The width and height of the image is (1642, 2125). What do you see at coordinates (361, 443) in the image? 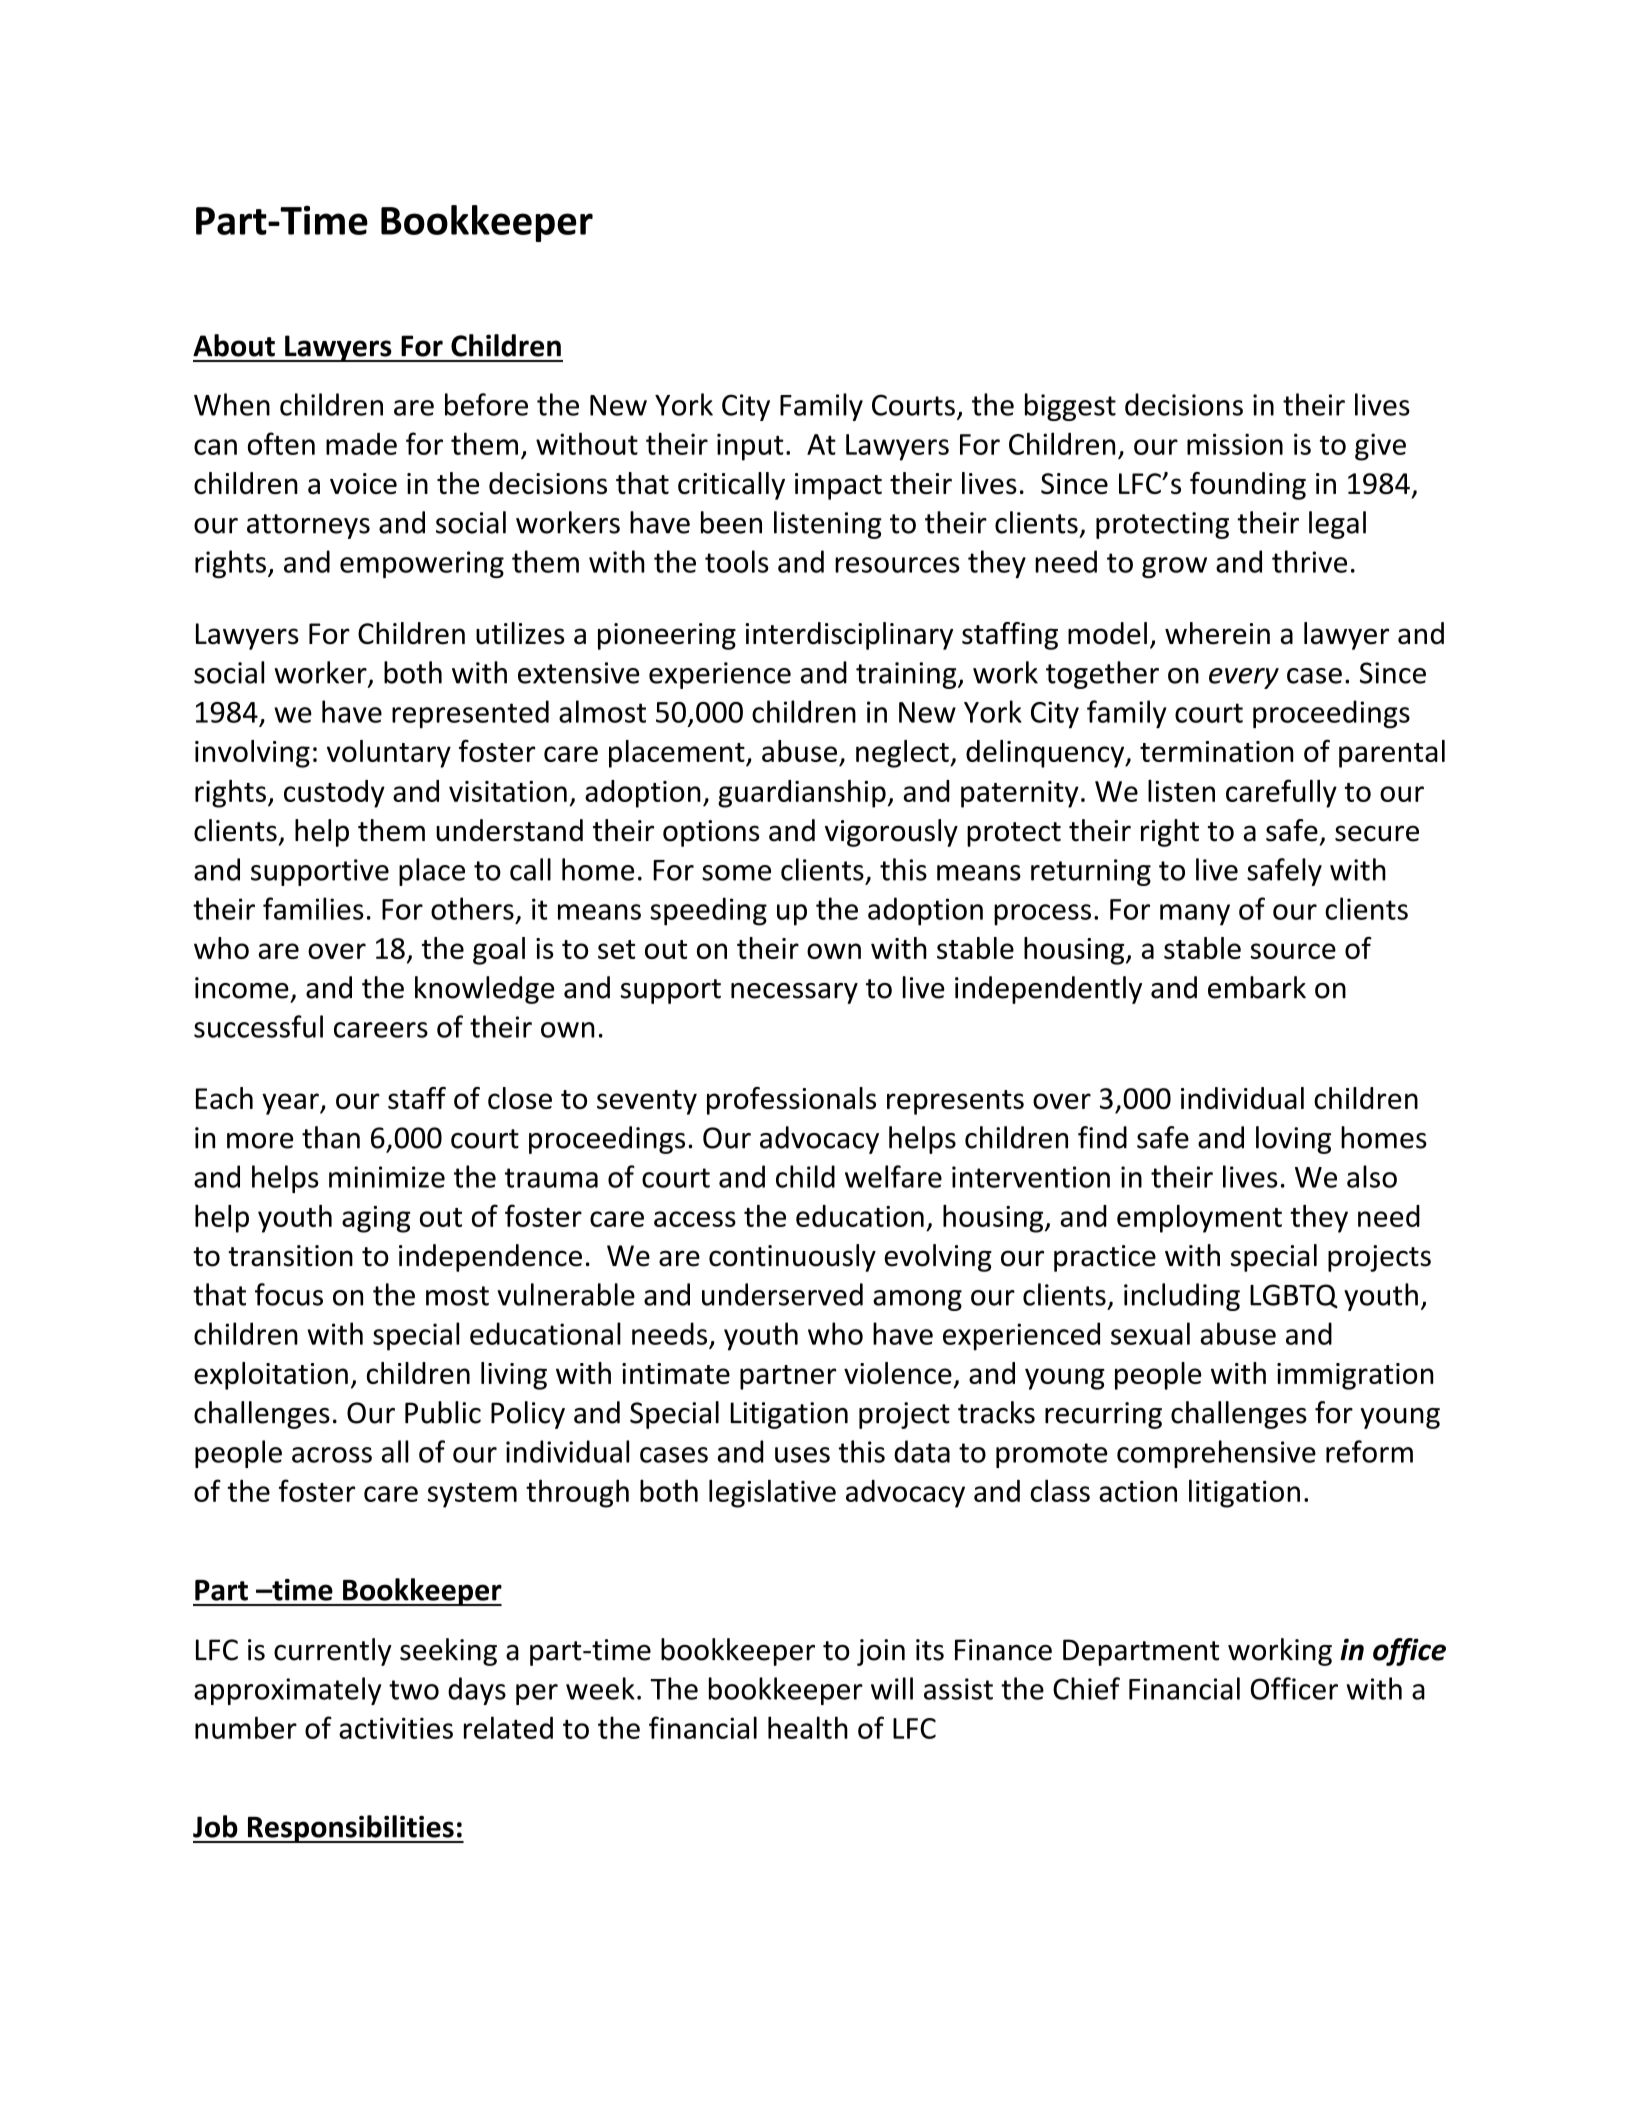
I see `made` at bounding box center [361, 443].
